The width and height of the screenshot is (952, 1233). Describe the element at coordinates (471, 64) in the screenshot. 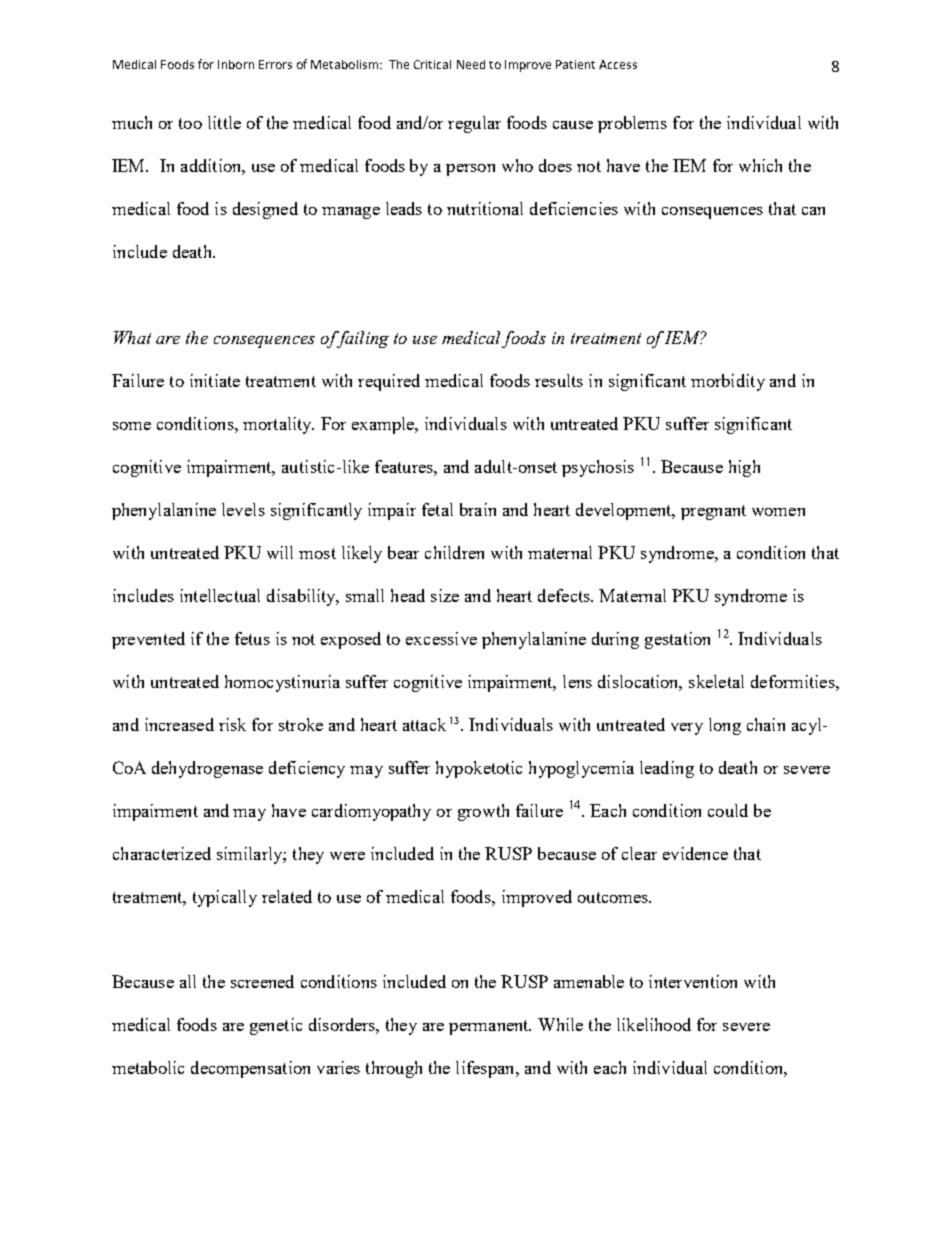

I see `Need` at that location.
